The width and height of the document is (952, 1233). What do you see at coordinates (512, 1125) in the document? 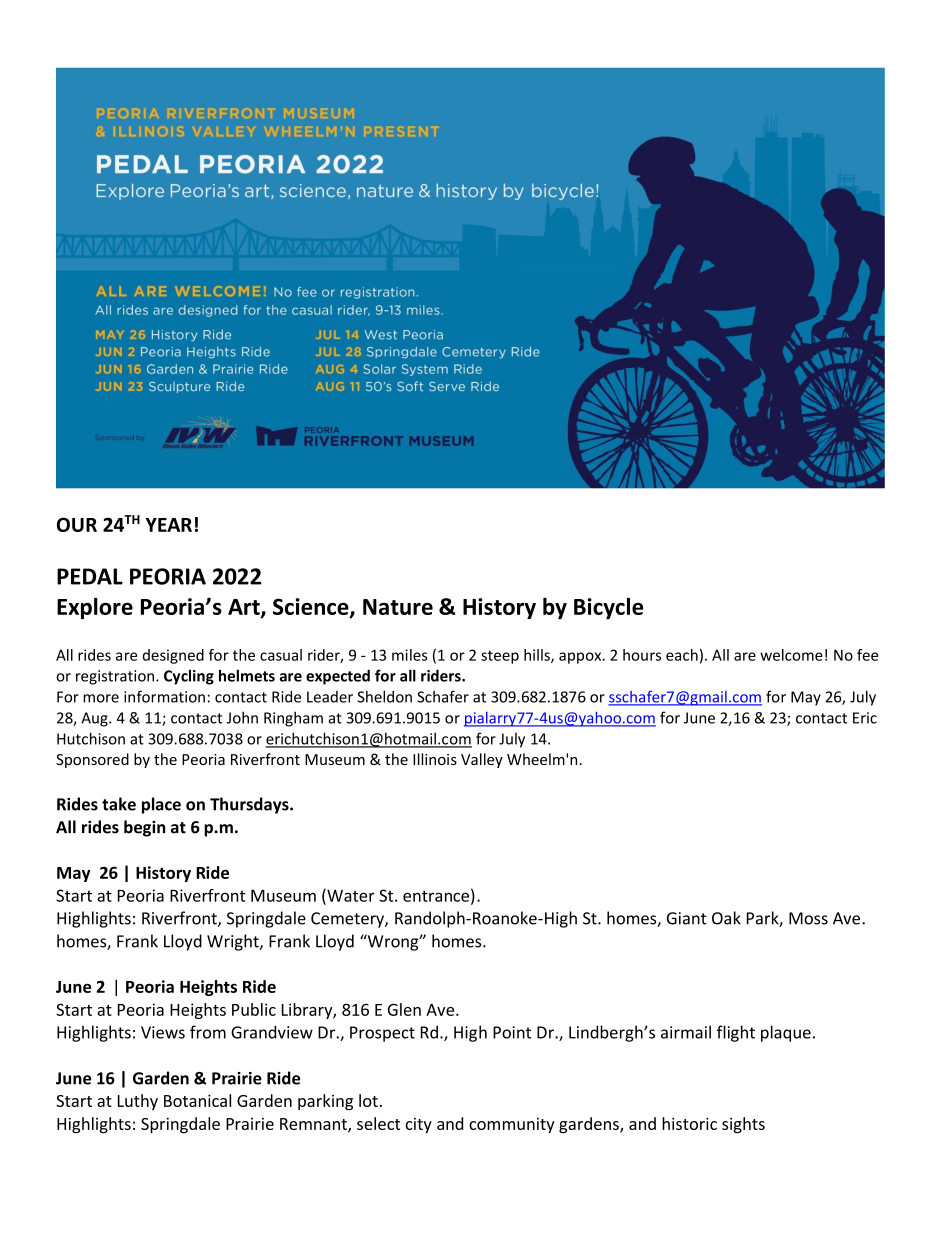
I see `community` at bounding box center [512, 1125].
